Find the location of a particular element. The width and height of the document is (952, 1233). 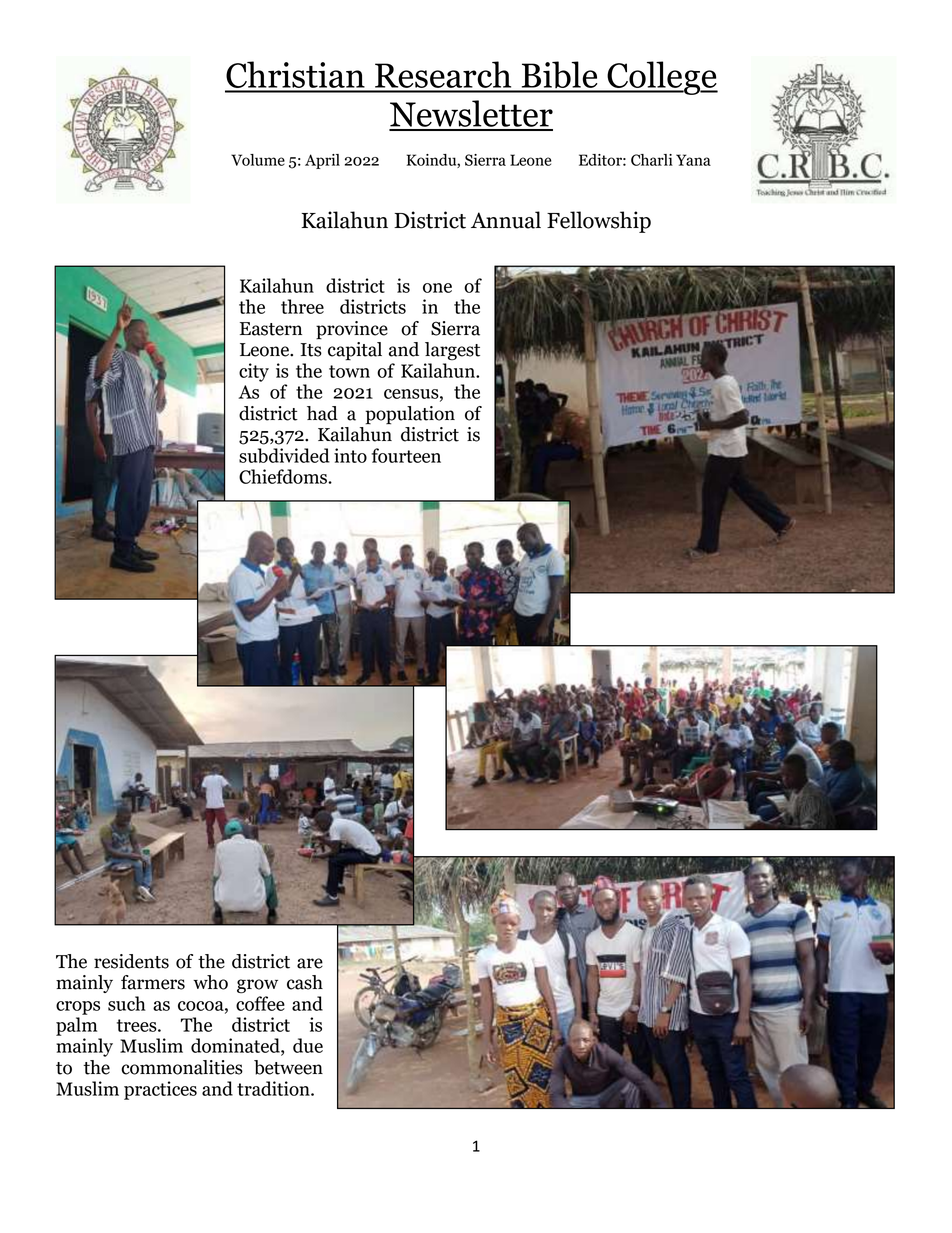

April is located at coordinates (322, 161).
